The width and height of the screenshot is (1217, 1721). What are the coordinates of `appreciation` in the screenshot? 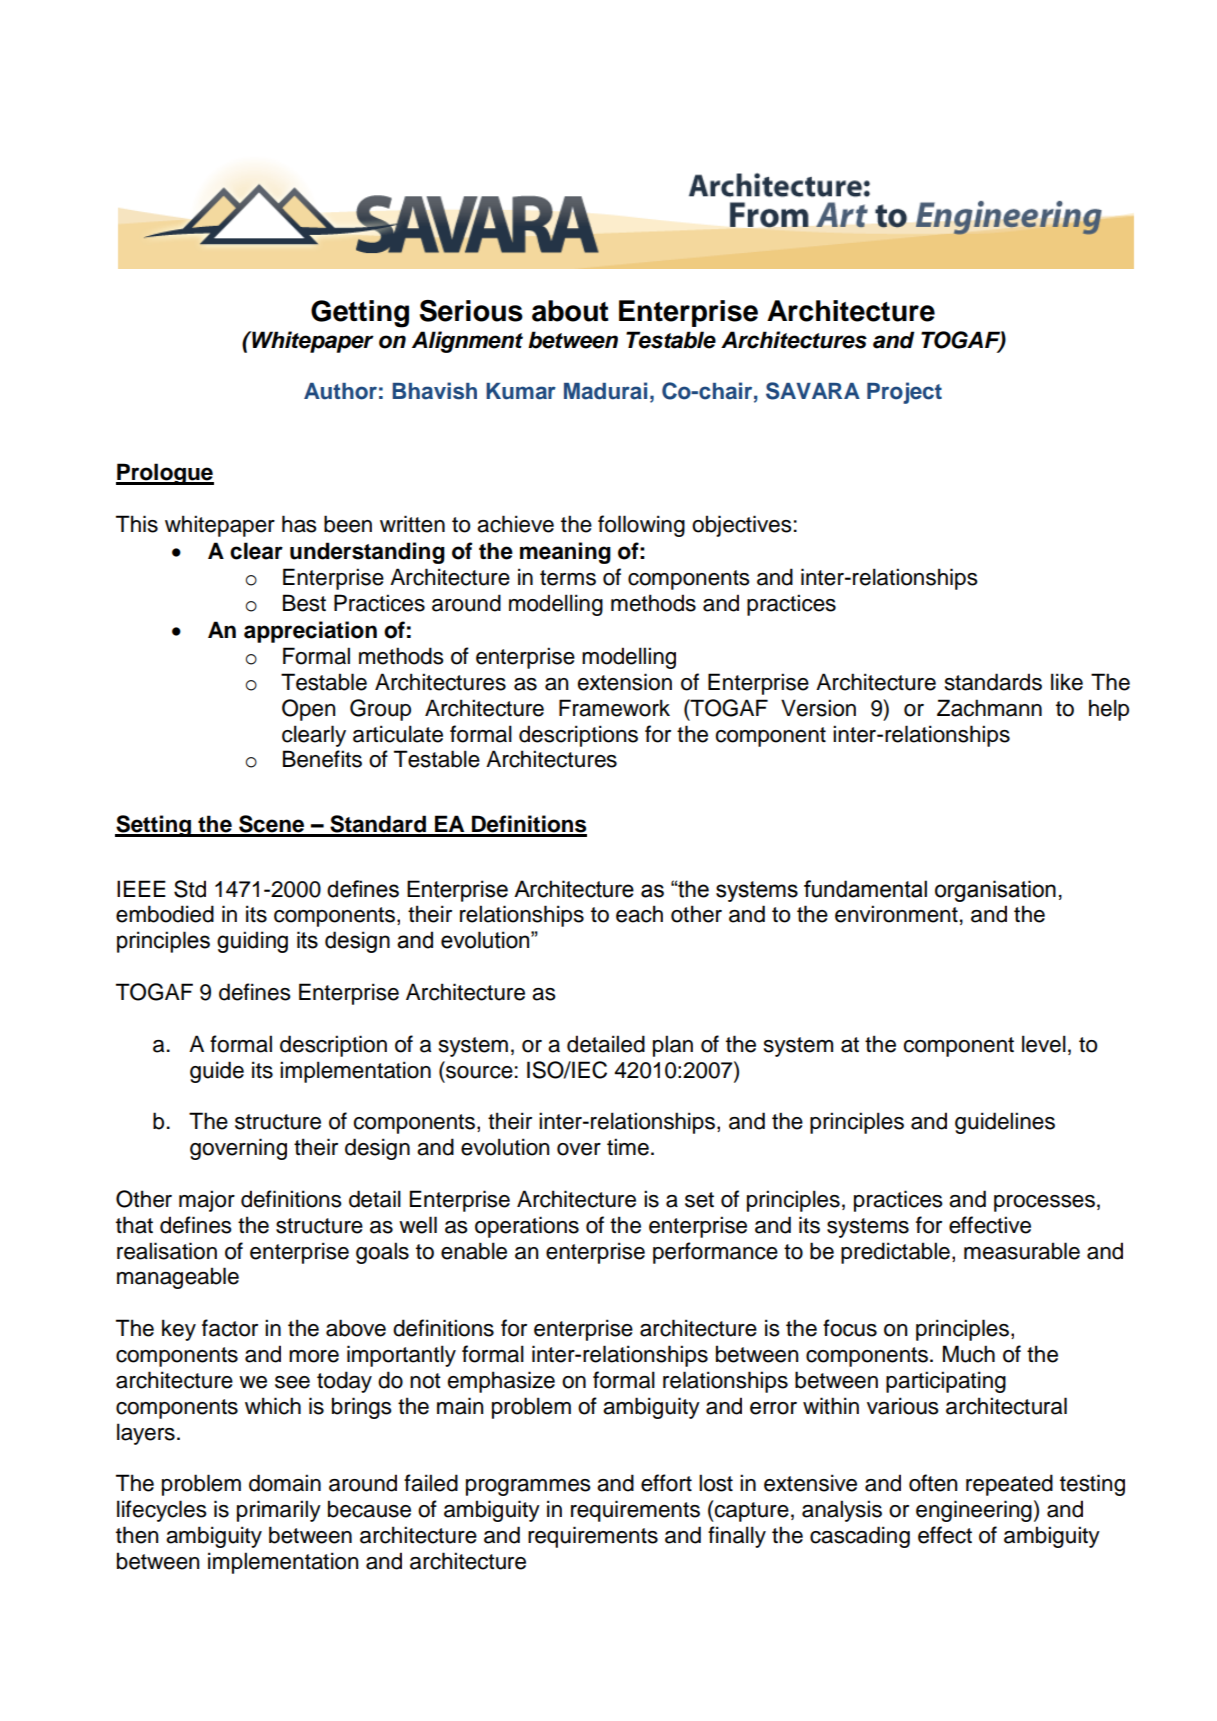 It's located at (310, 632).
